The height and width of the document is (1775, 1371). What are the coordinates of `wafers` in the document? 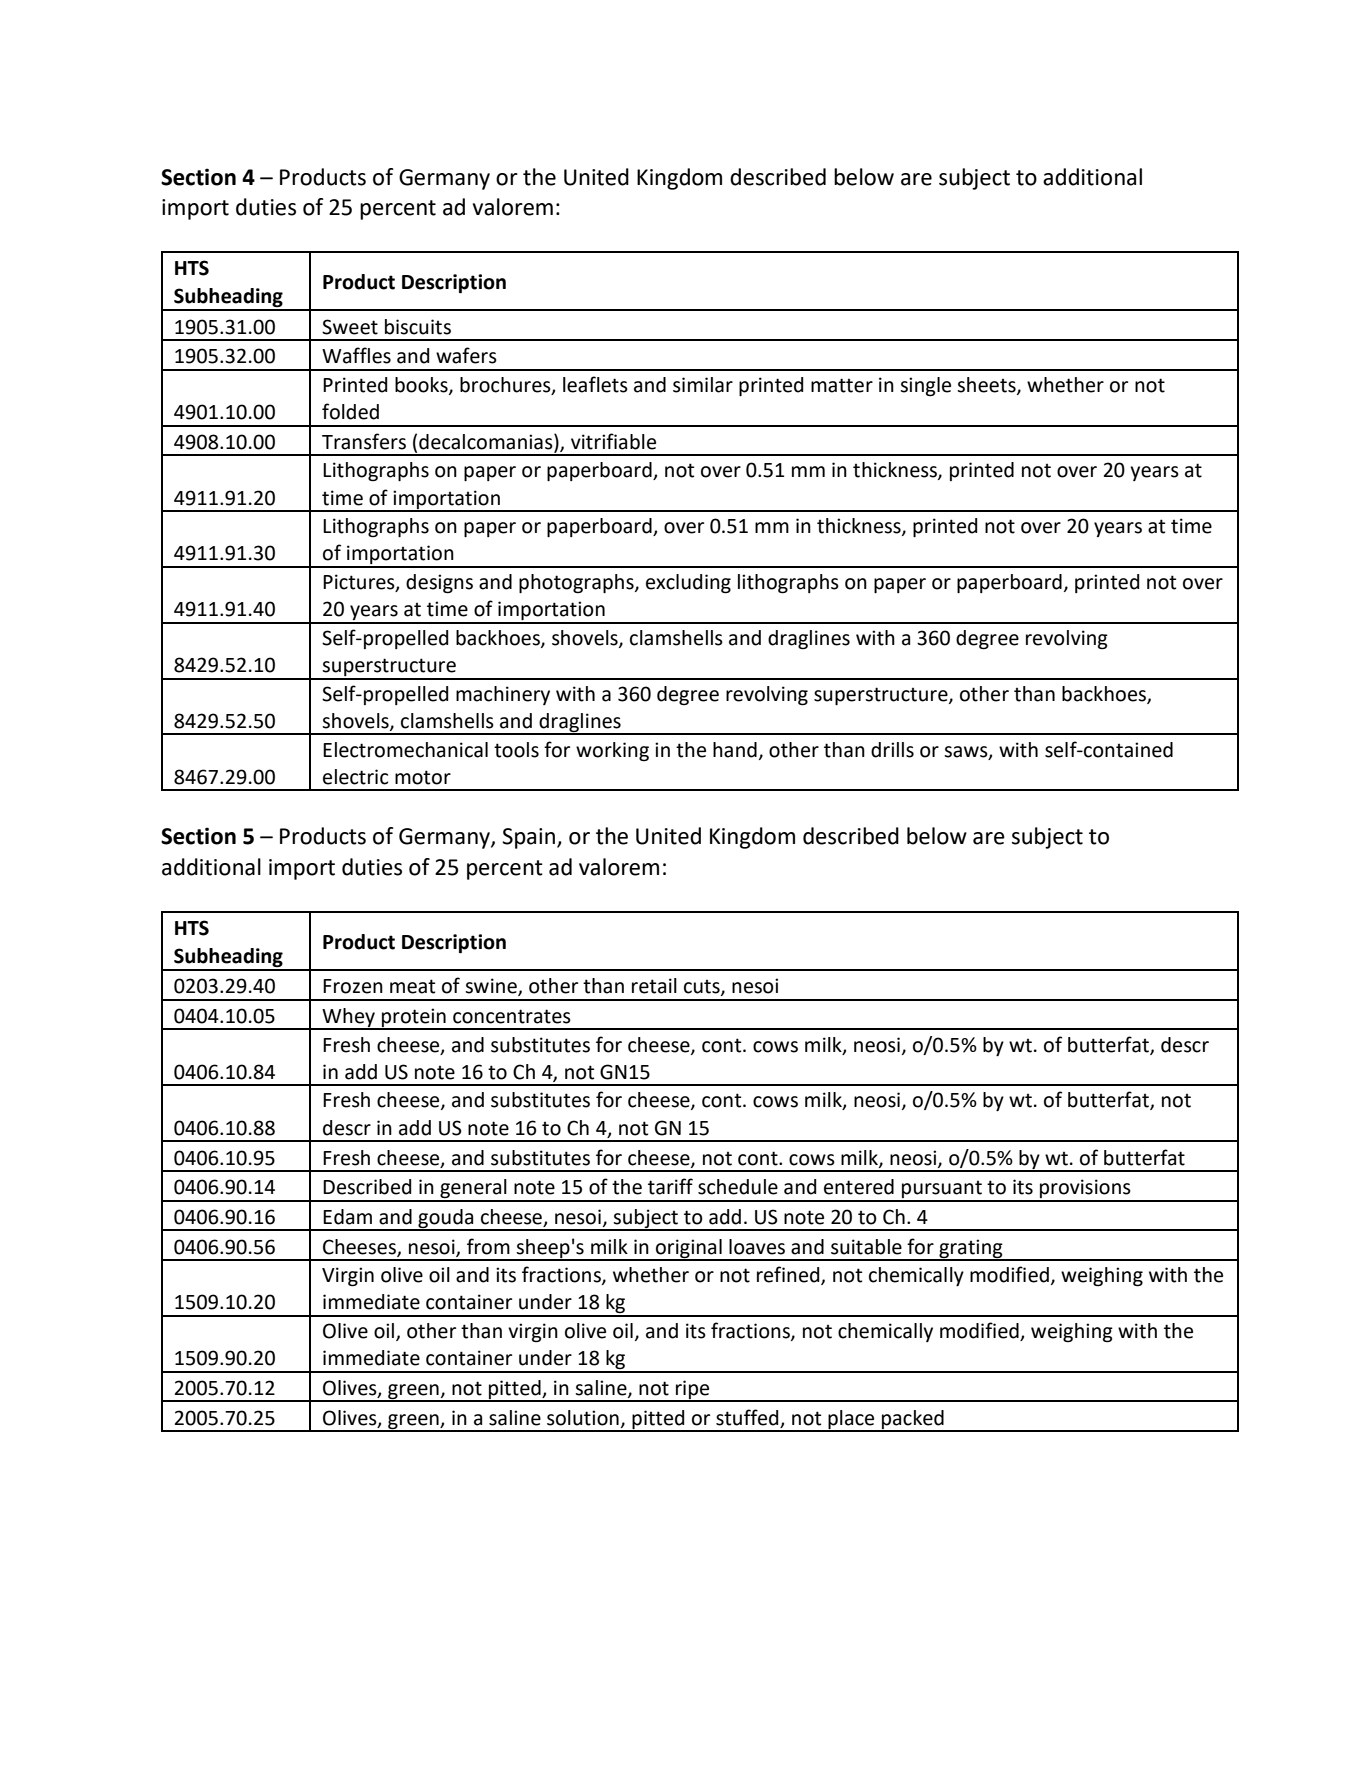 It's located at (466, 355).
